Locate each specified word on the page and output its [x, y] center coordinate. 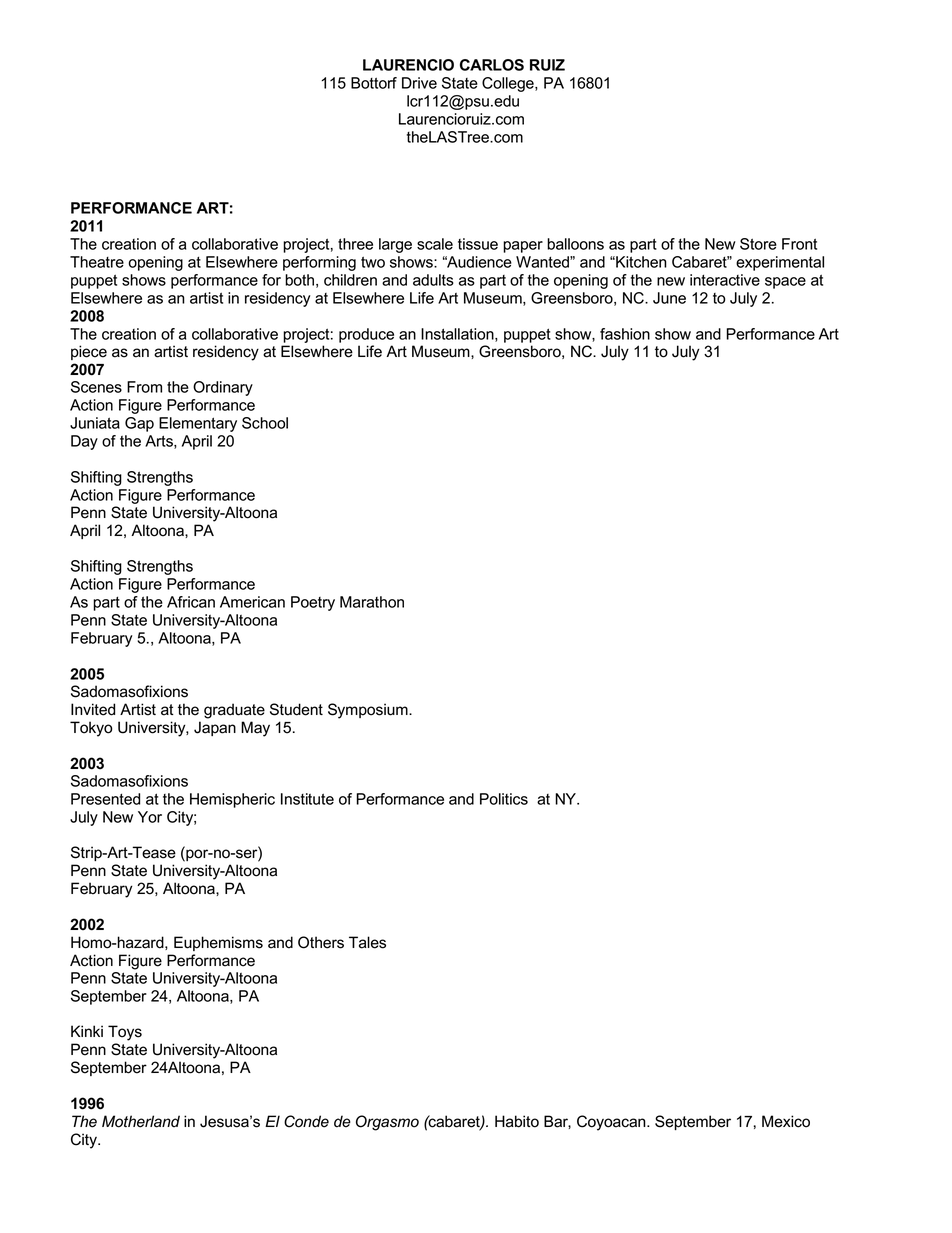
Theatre [97, 262]
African [191, 602]
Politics [504, 799]
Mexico [786, 1121]
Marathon [372, 602]
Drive [419, 83]
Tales [367, 942]
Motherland [141, 1121]
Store [758, 244]
